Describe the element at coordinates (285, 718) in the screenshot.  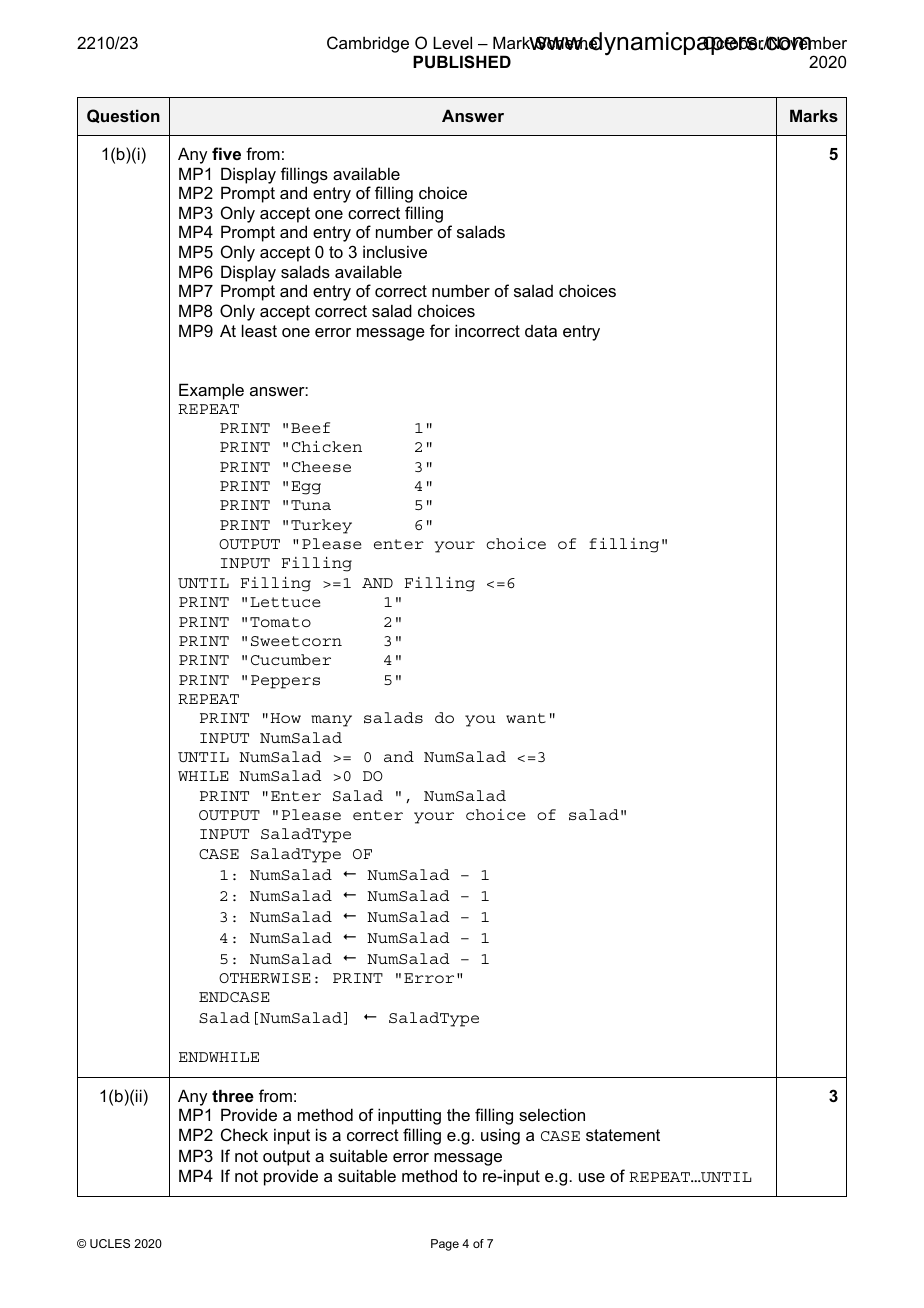
I see `How` at that location.
